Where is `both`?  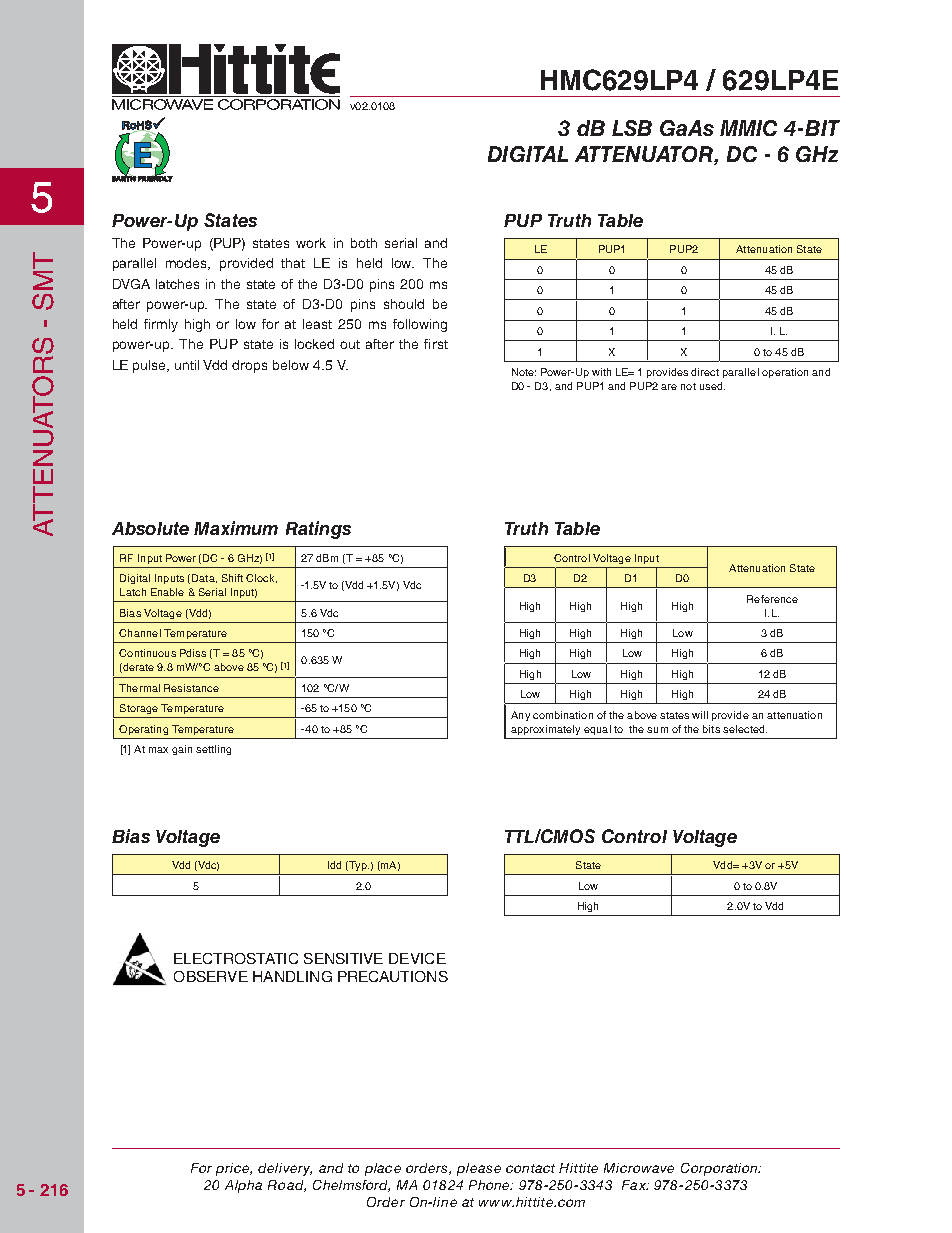 both is located at coordinates (364, 243).
